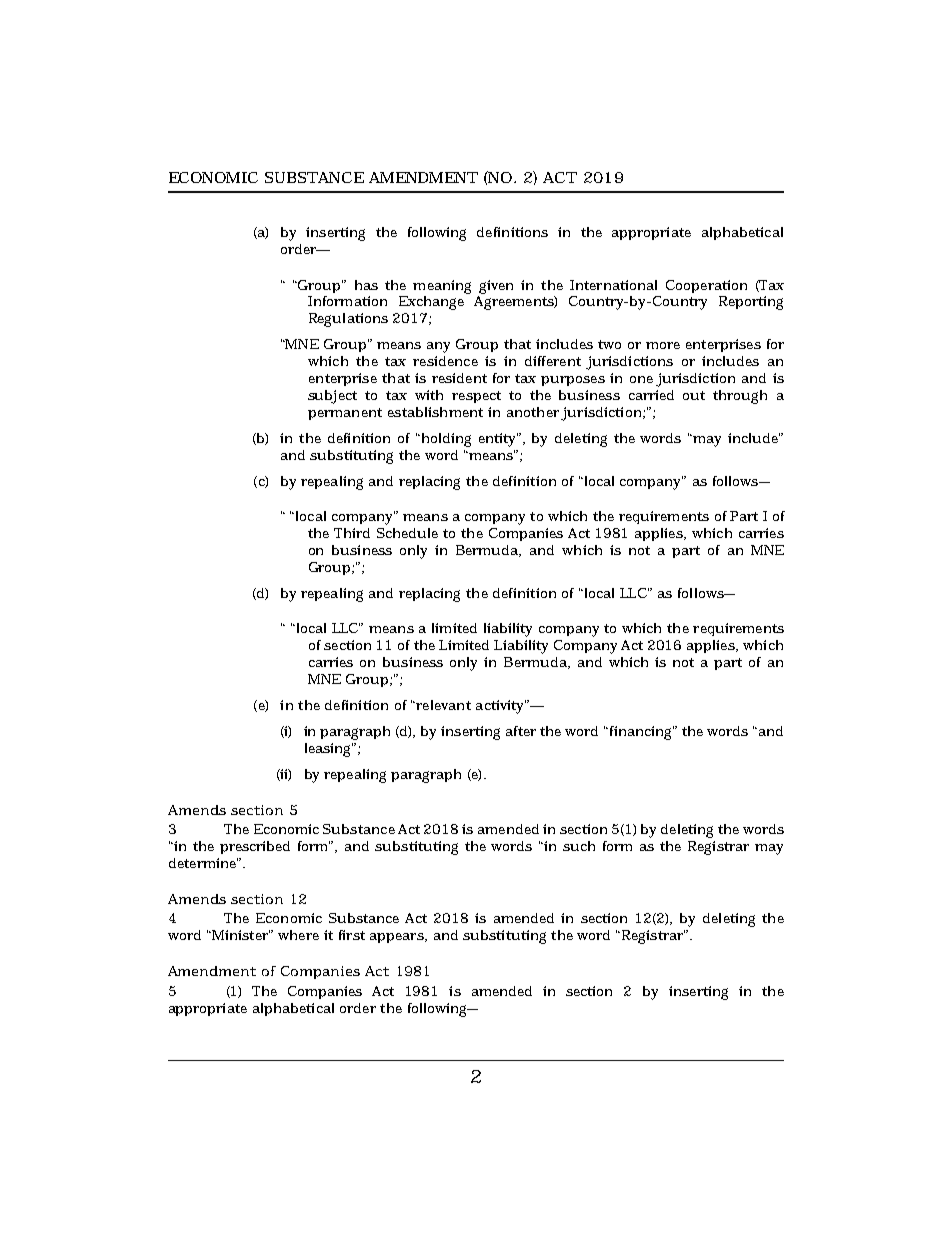  I want to click on Cooperation, so click(706, 286).
